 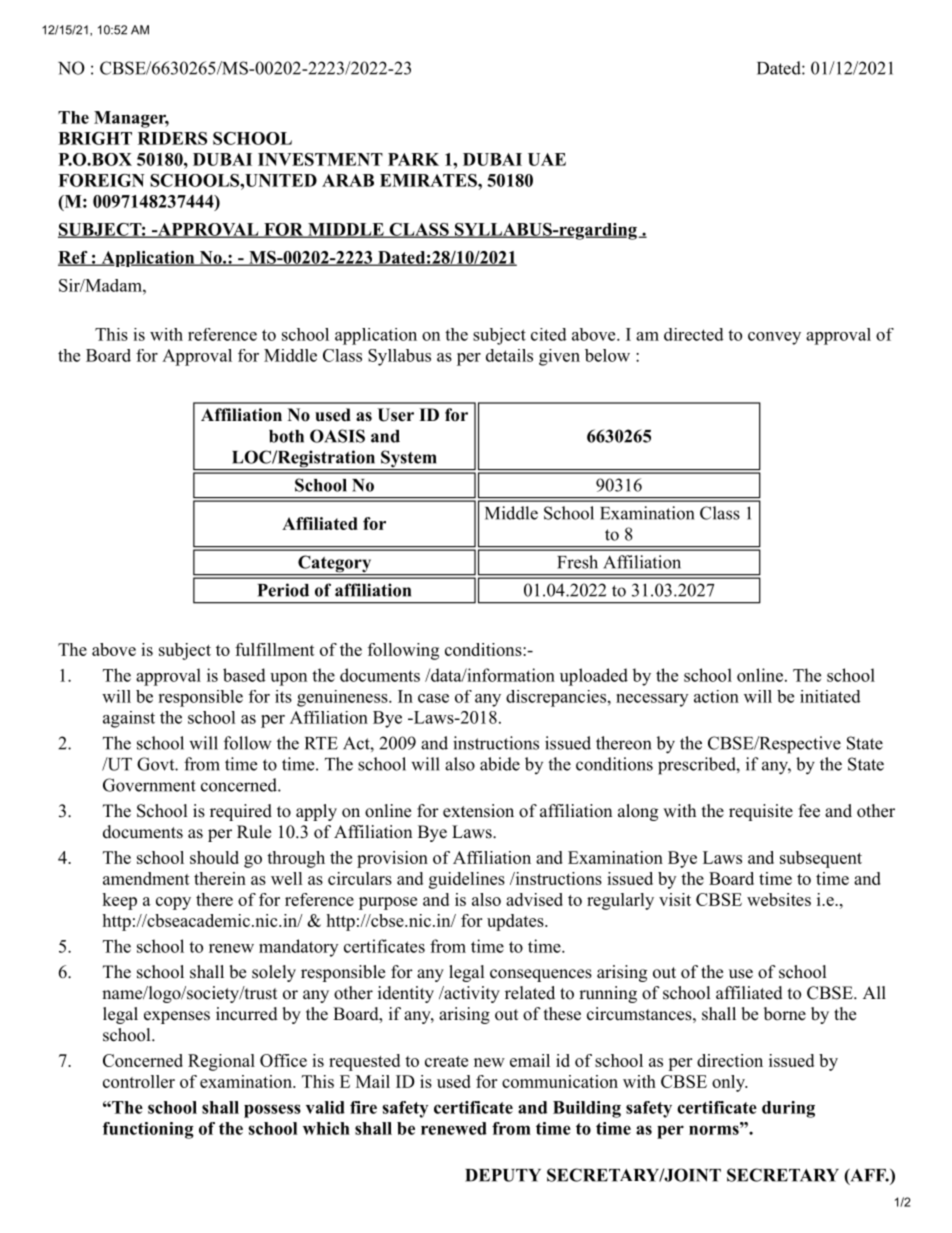 I want to click on DEPUTY, so click(x=503, y=1175).
